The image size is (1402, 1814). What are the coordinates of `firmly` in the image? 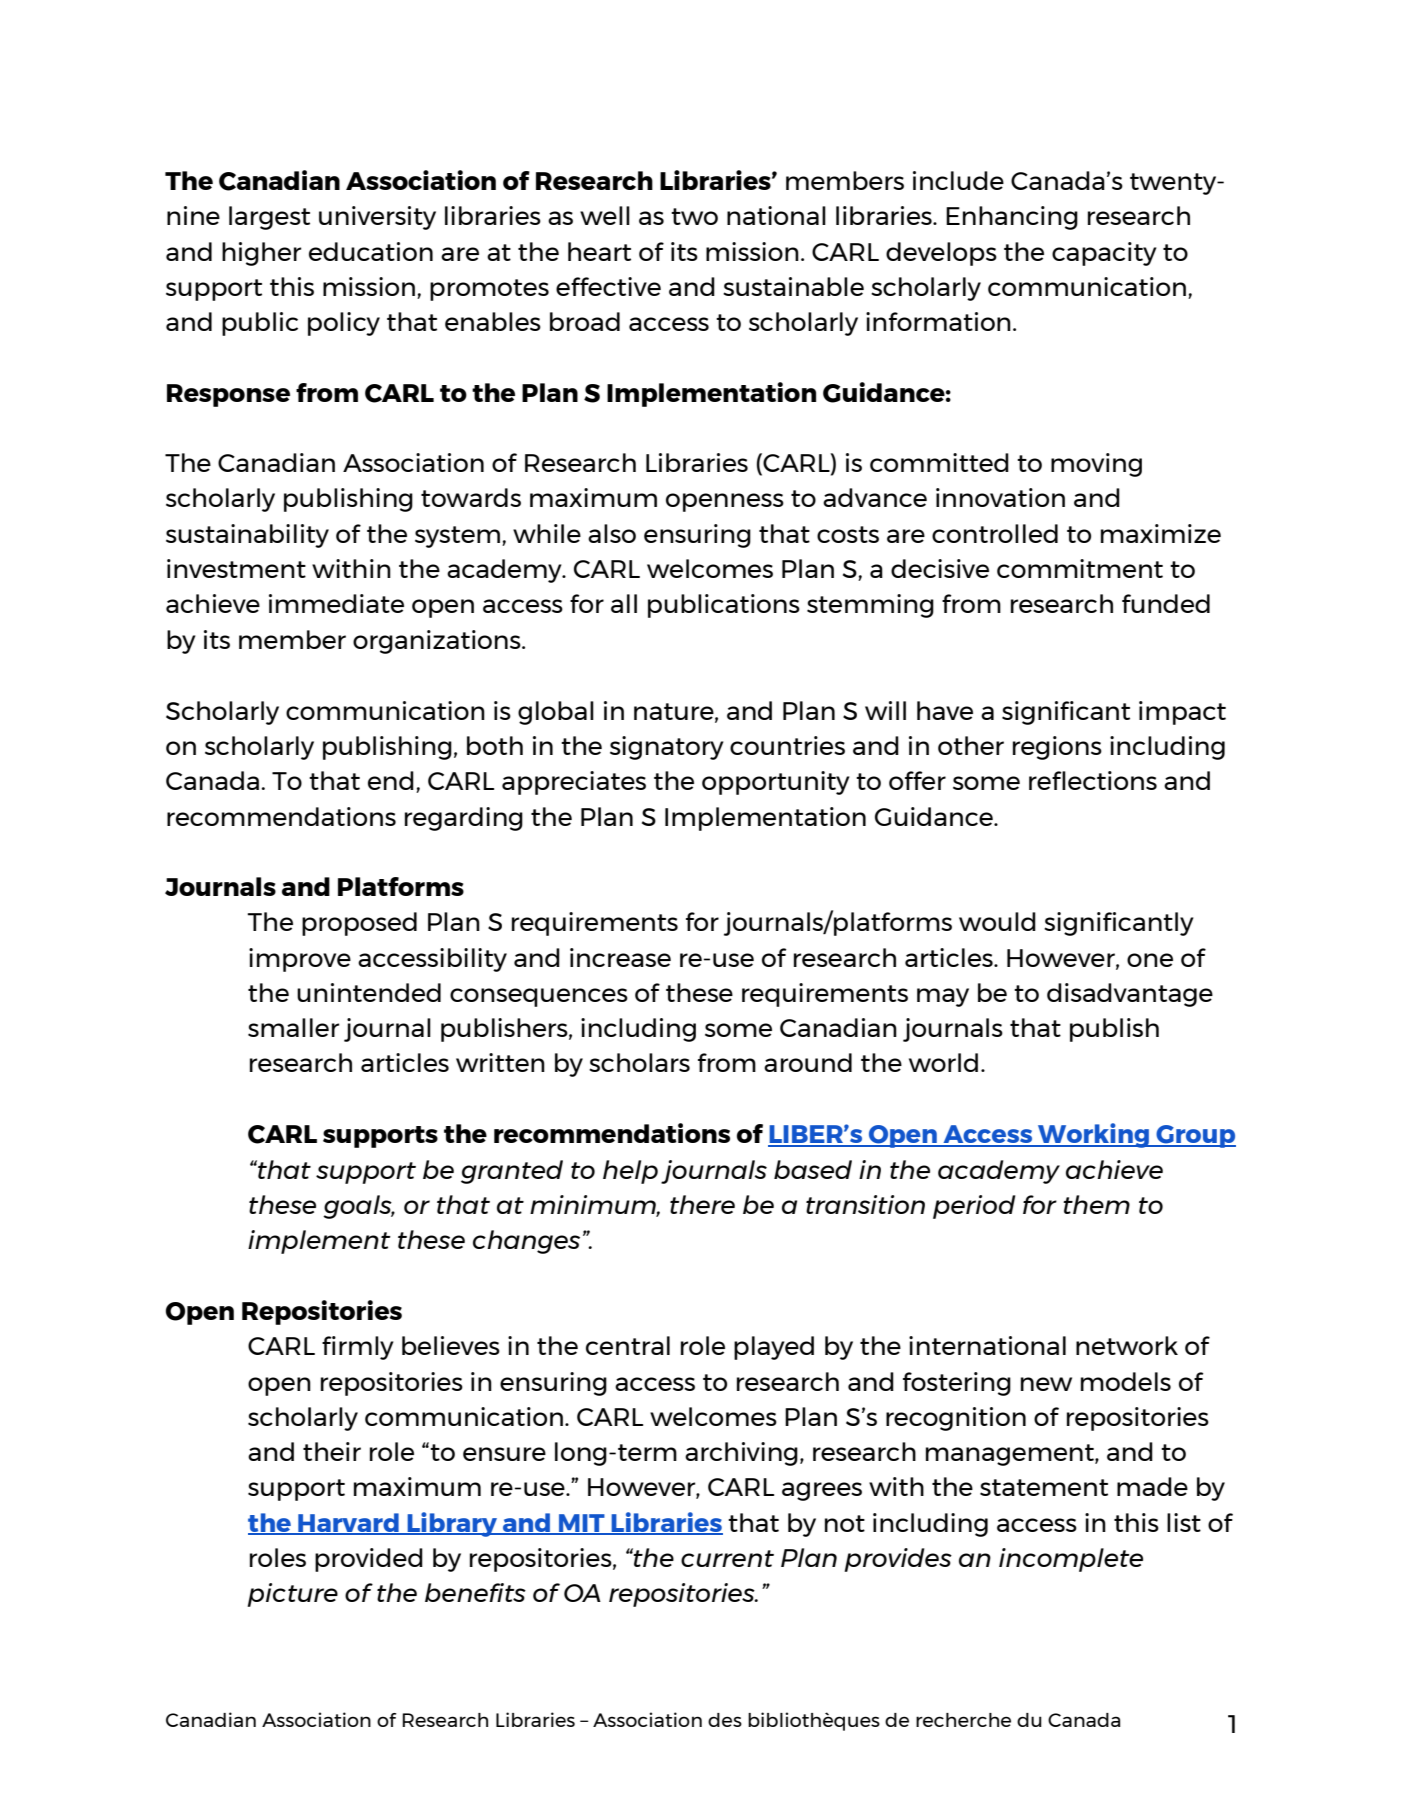 It's located at (358, 1348).
